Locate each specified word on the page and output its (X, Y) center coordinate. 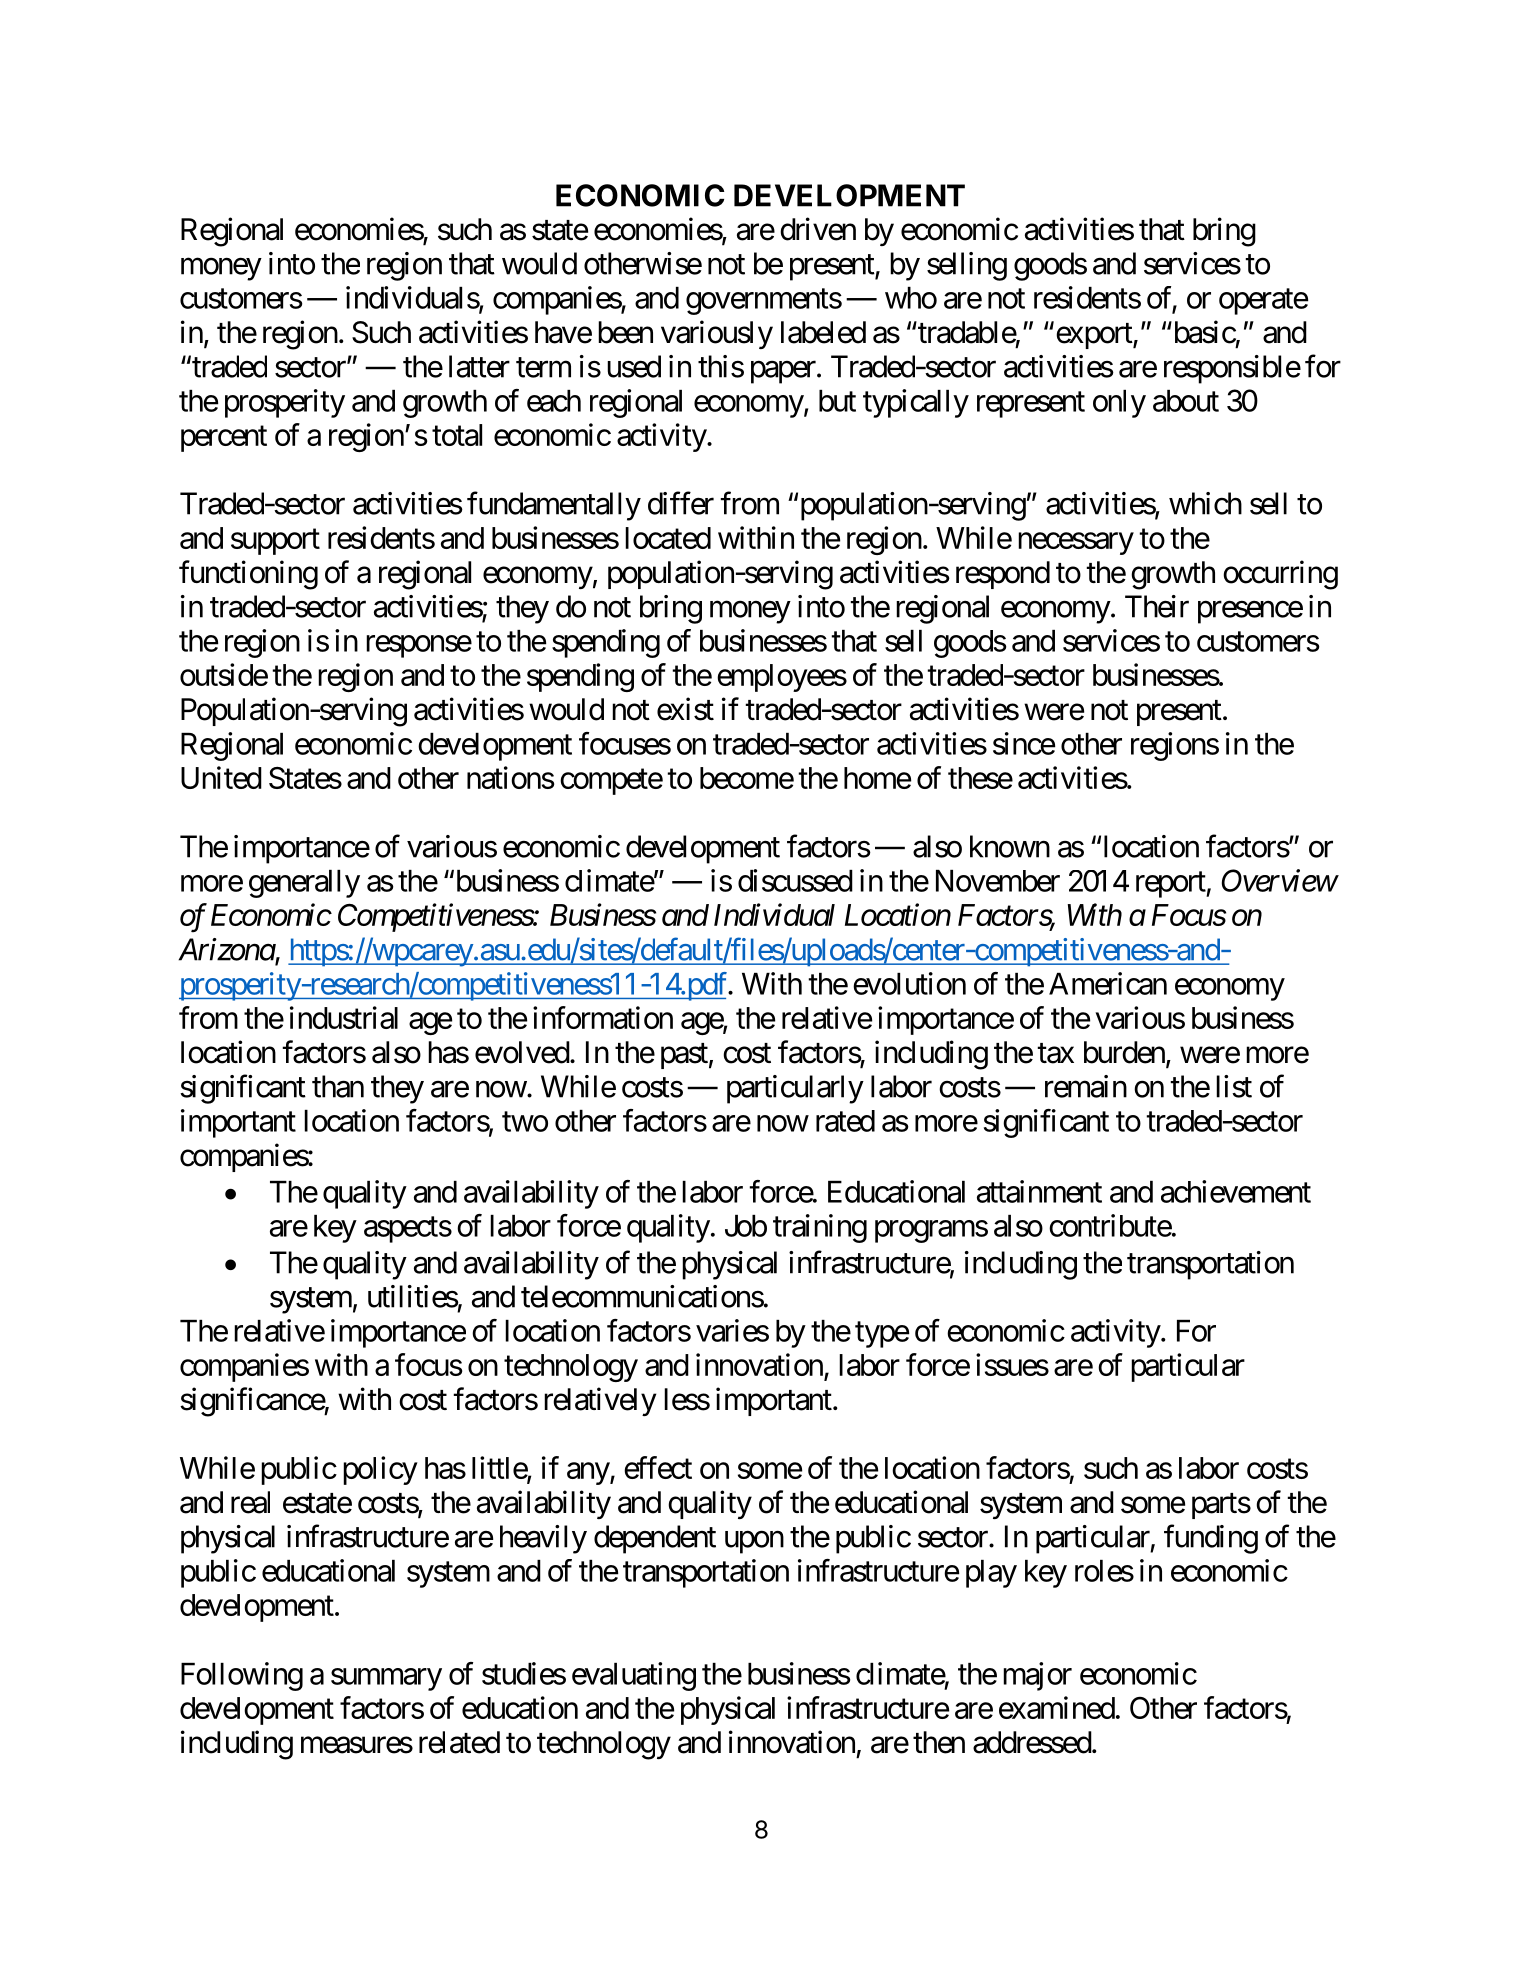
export (1093, 336)
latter (479, 366)
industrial (344, 1017)
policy (380, 1470)
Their (1157, 606)
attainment (1039, 1191)
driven (818, 229)
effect (658, 1467)
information (603, 1017)
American (1108, 983)
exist (685, 709)
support (275, 542)
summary (386, 1679)
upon (754, 1542)
